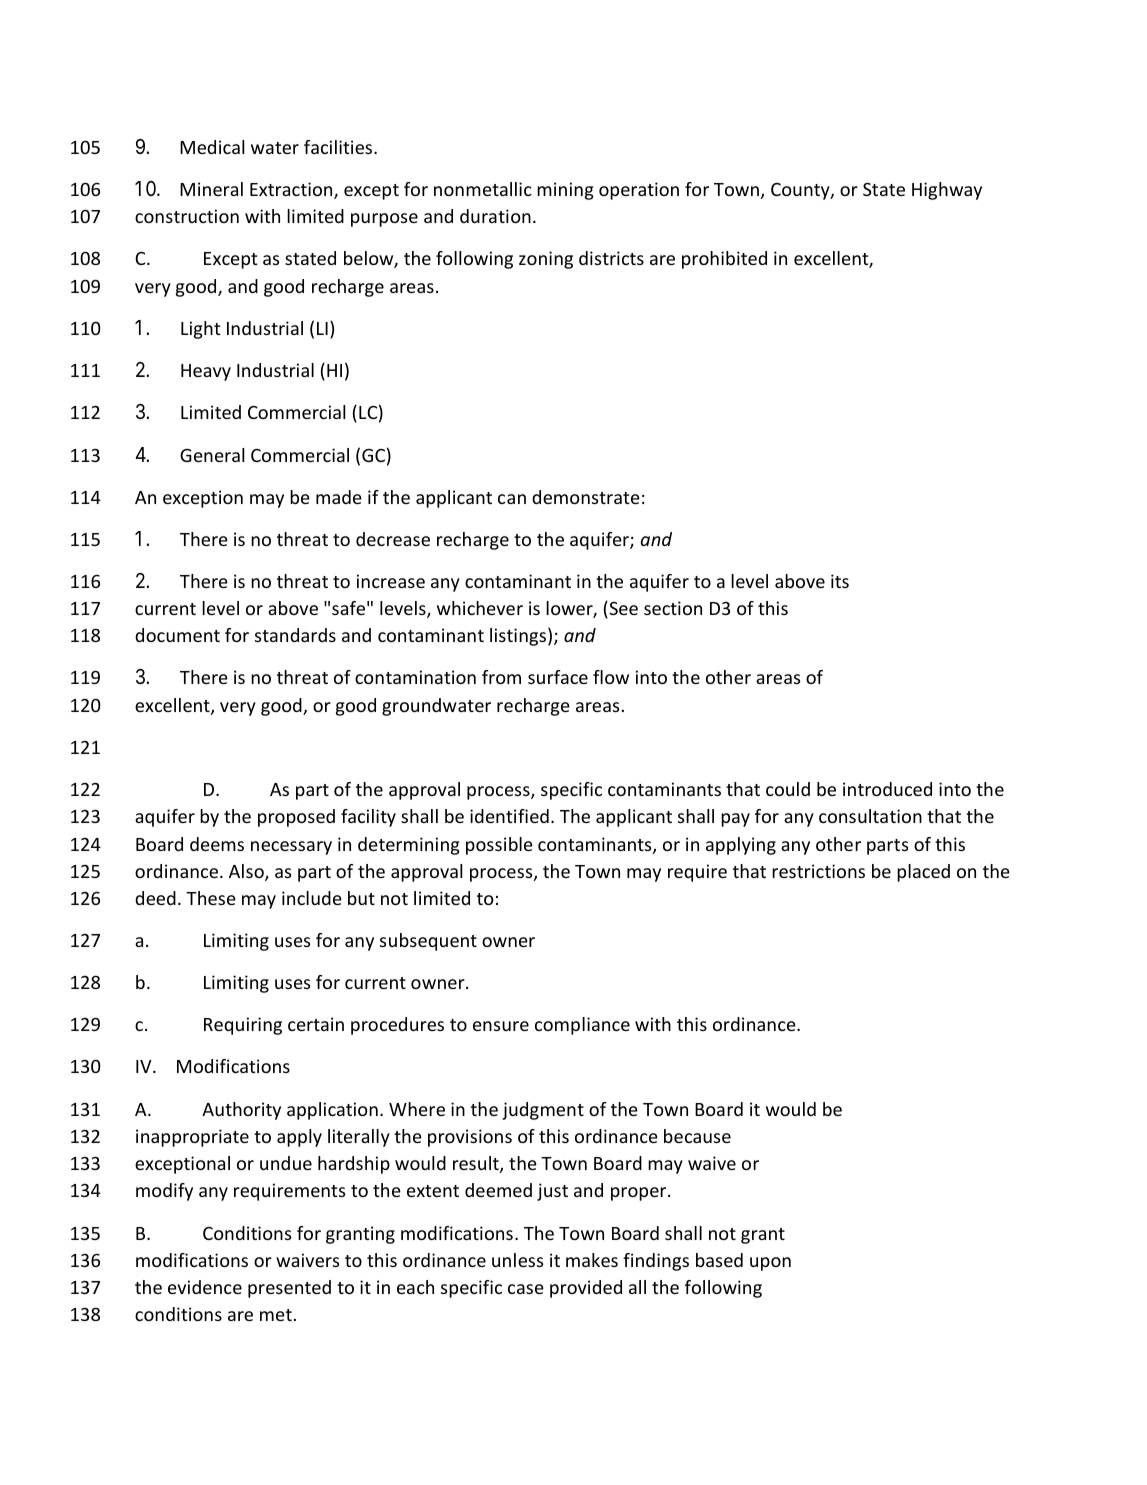  What do you see at coordinates (499, 846) in the screenshot?
I see `possible` at bounding box center [499, 846].
